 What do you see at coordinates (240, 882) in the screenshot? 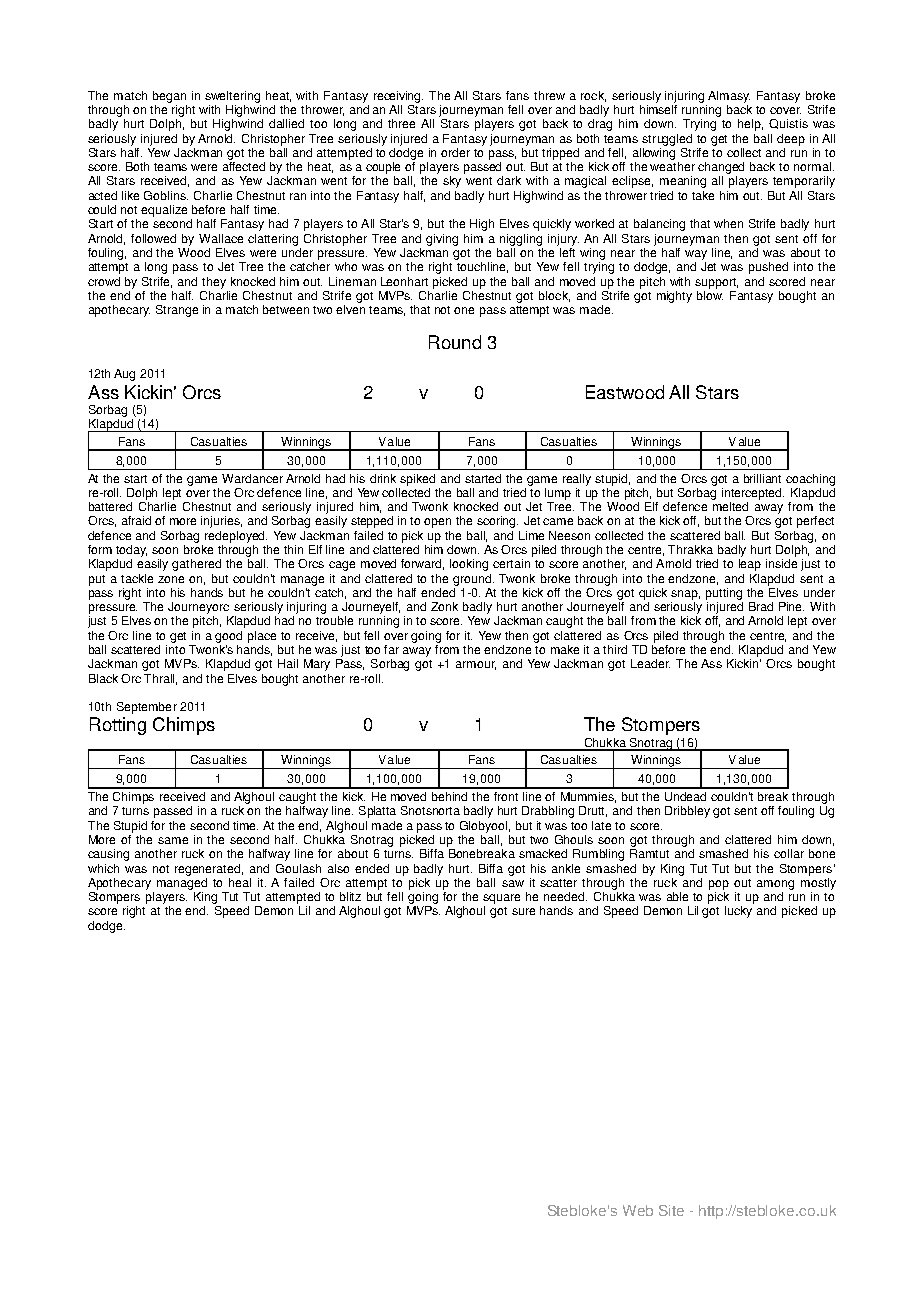
I see `heal` at bounding box center [240, 882].
